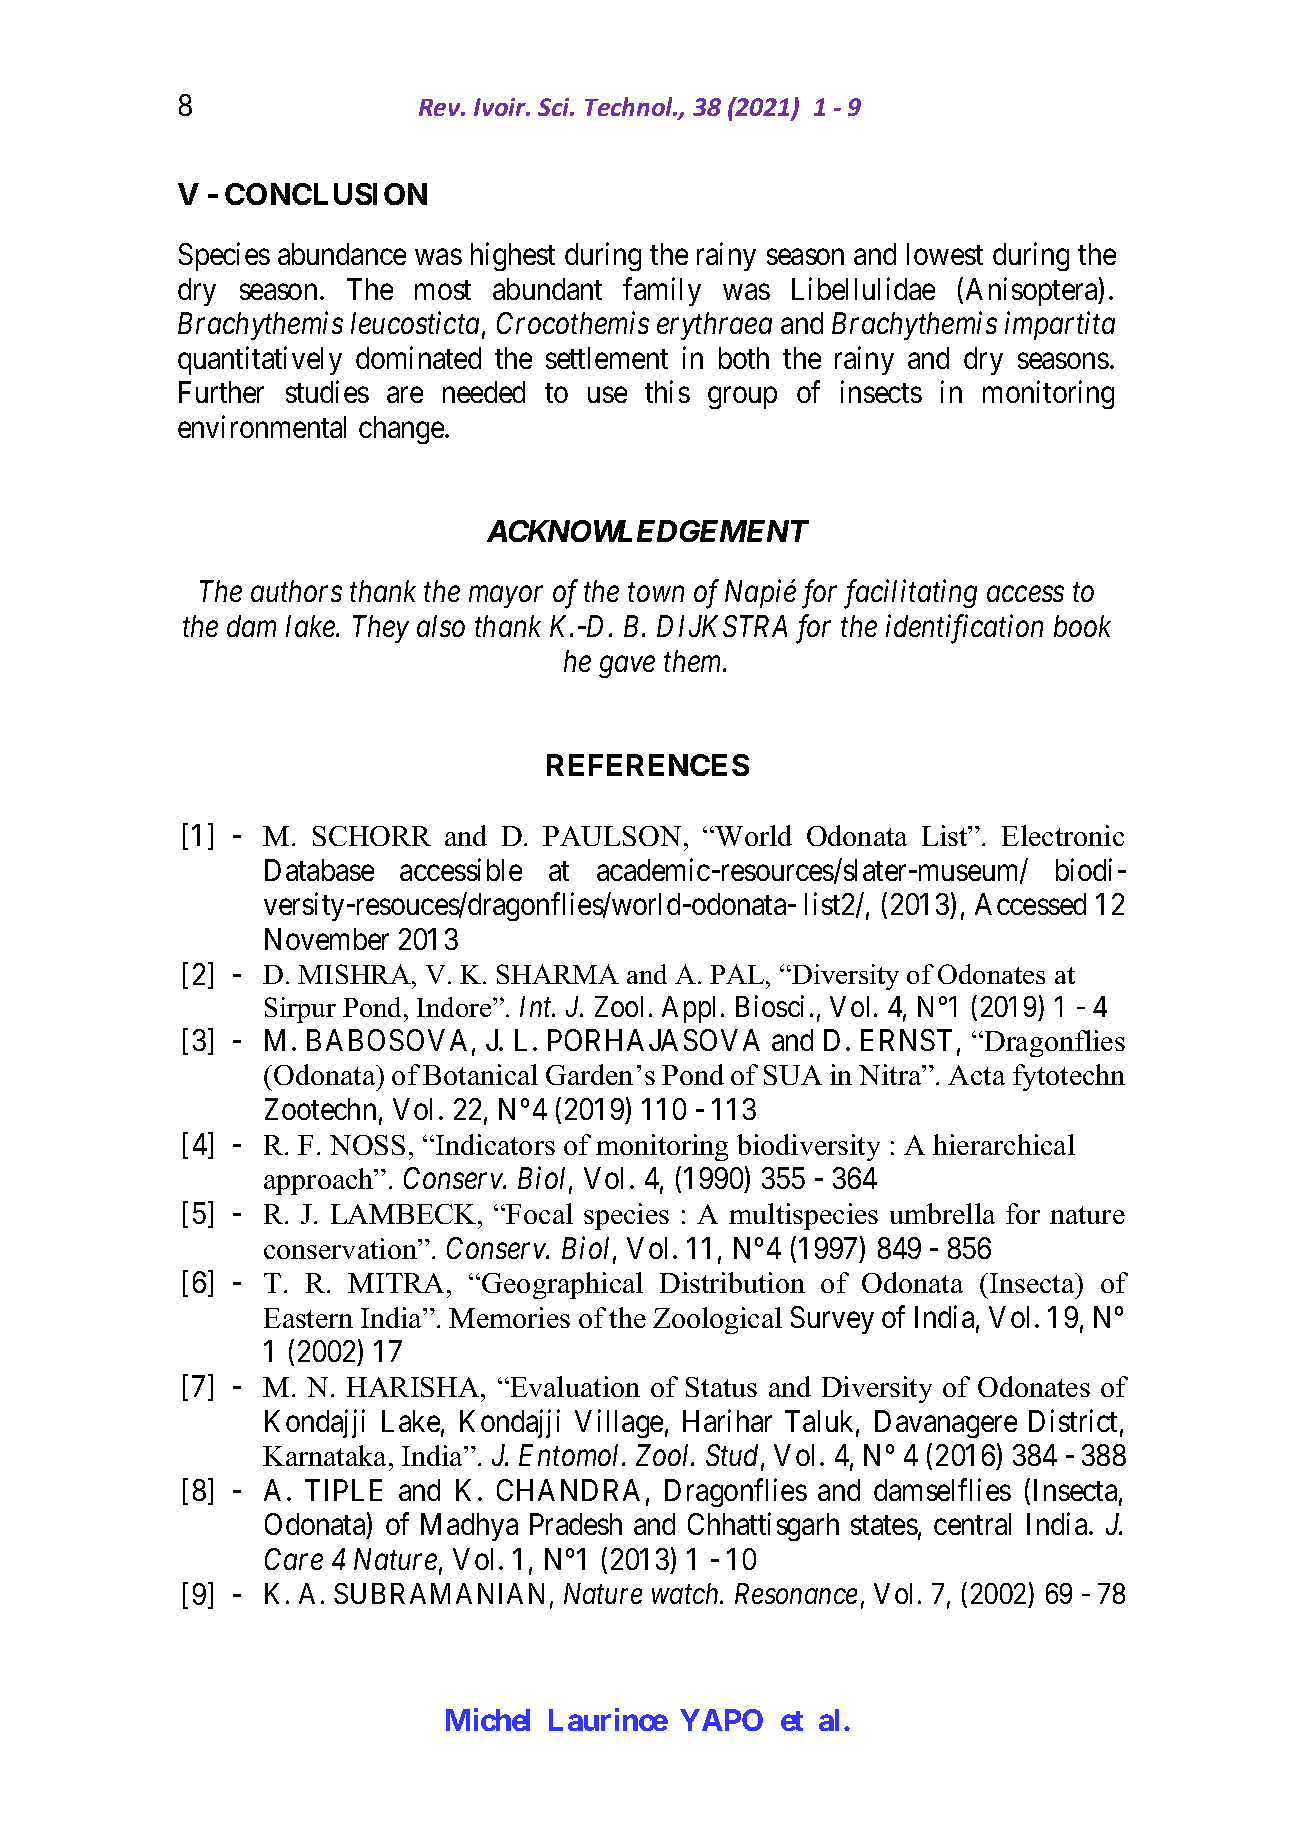 Image resolution: width=1294 pixels, height=1827 pixels. What do you see at coordinates (945, 254) in the document?
I see `lowest` at bounding box center [945, 254].
